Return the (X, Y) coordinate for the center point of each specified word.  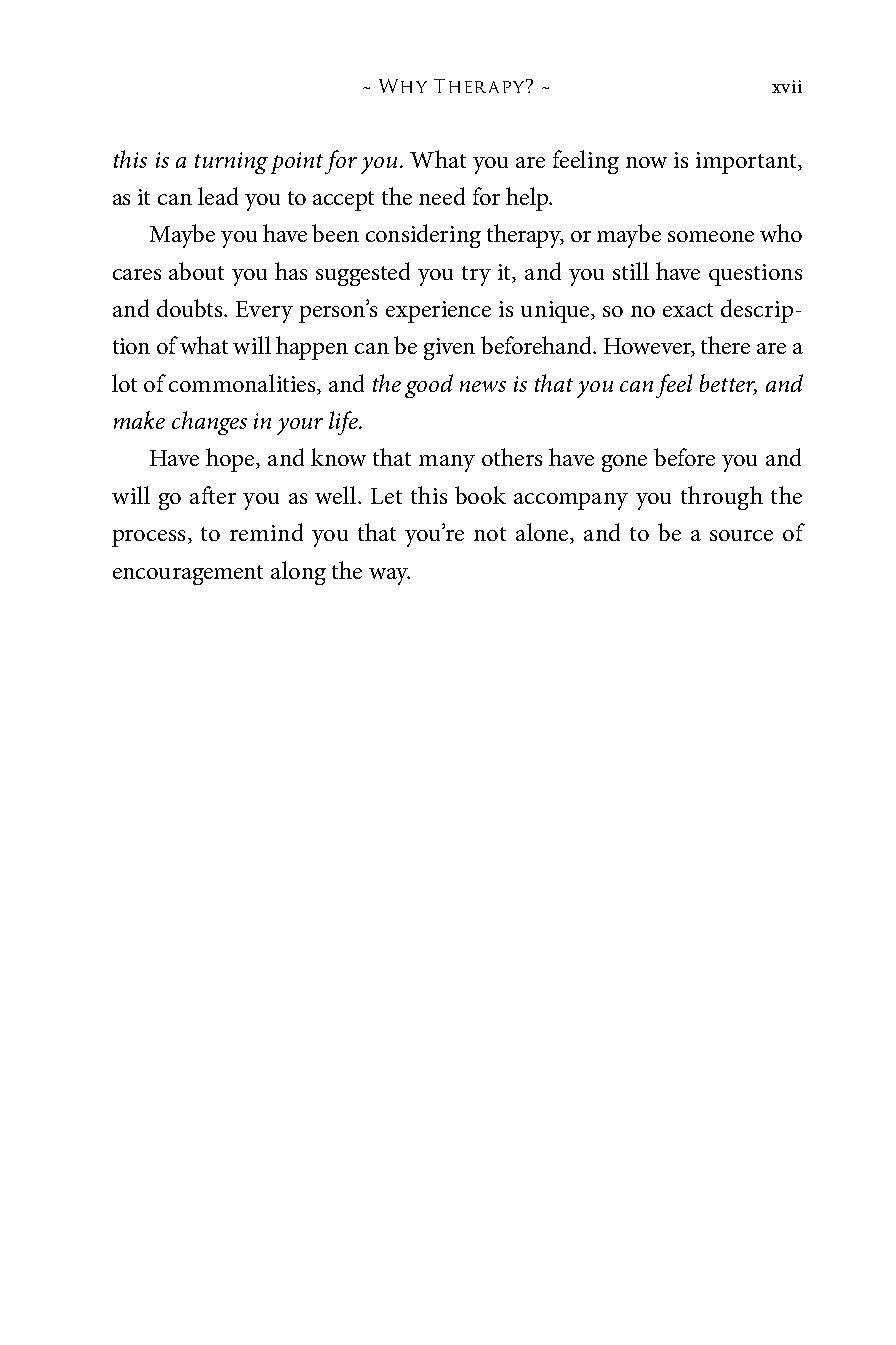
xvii (787, 86)
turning (231, 163)
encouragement (188, 575)
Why (403, 86)
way (389, 576)
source (741, 535)
